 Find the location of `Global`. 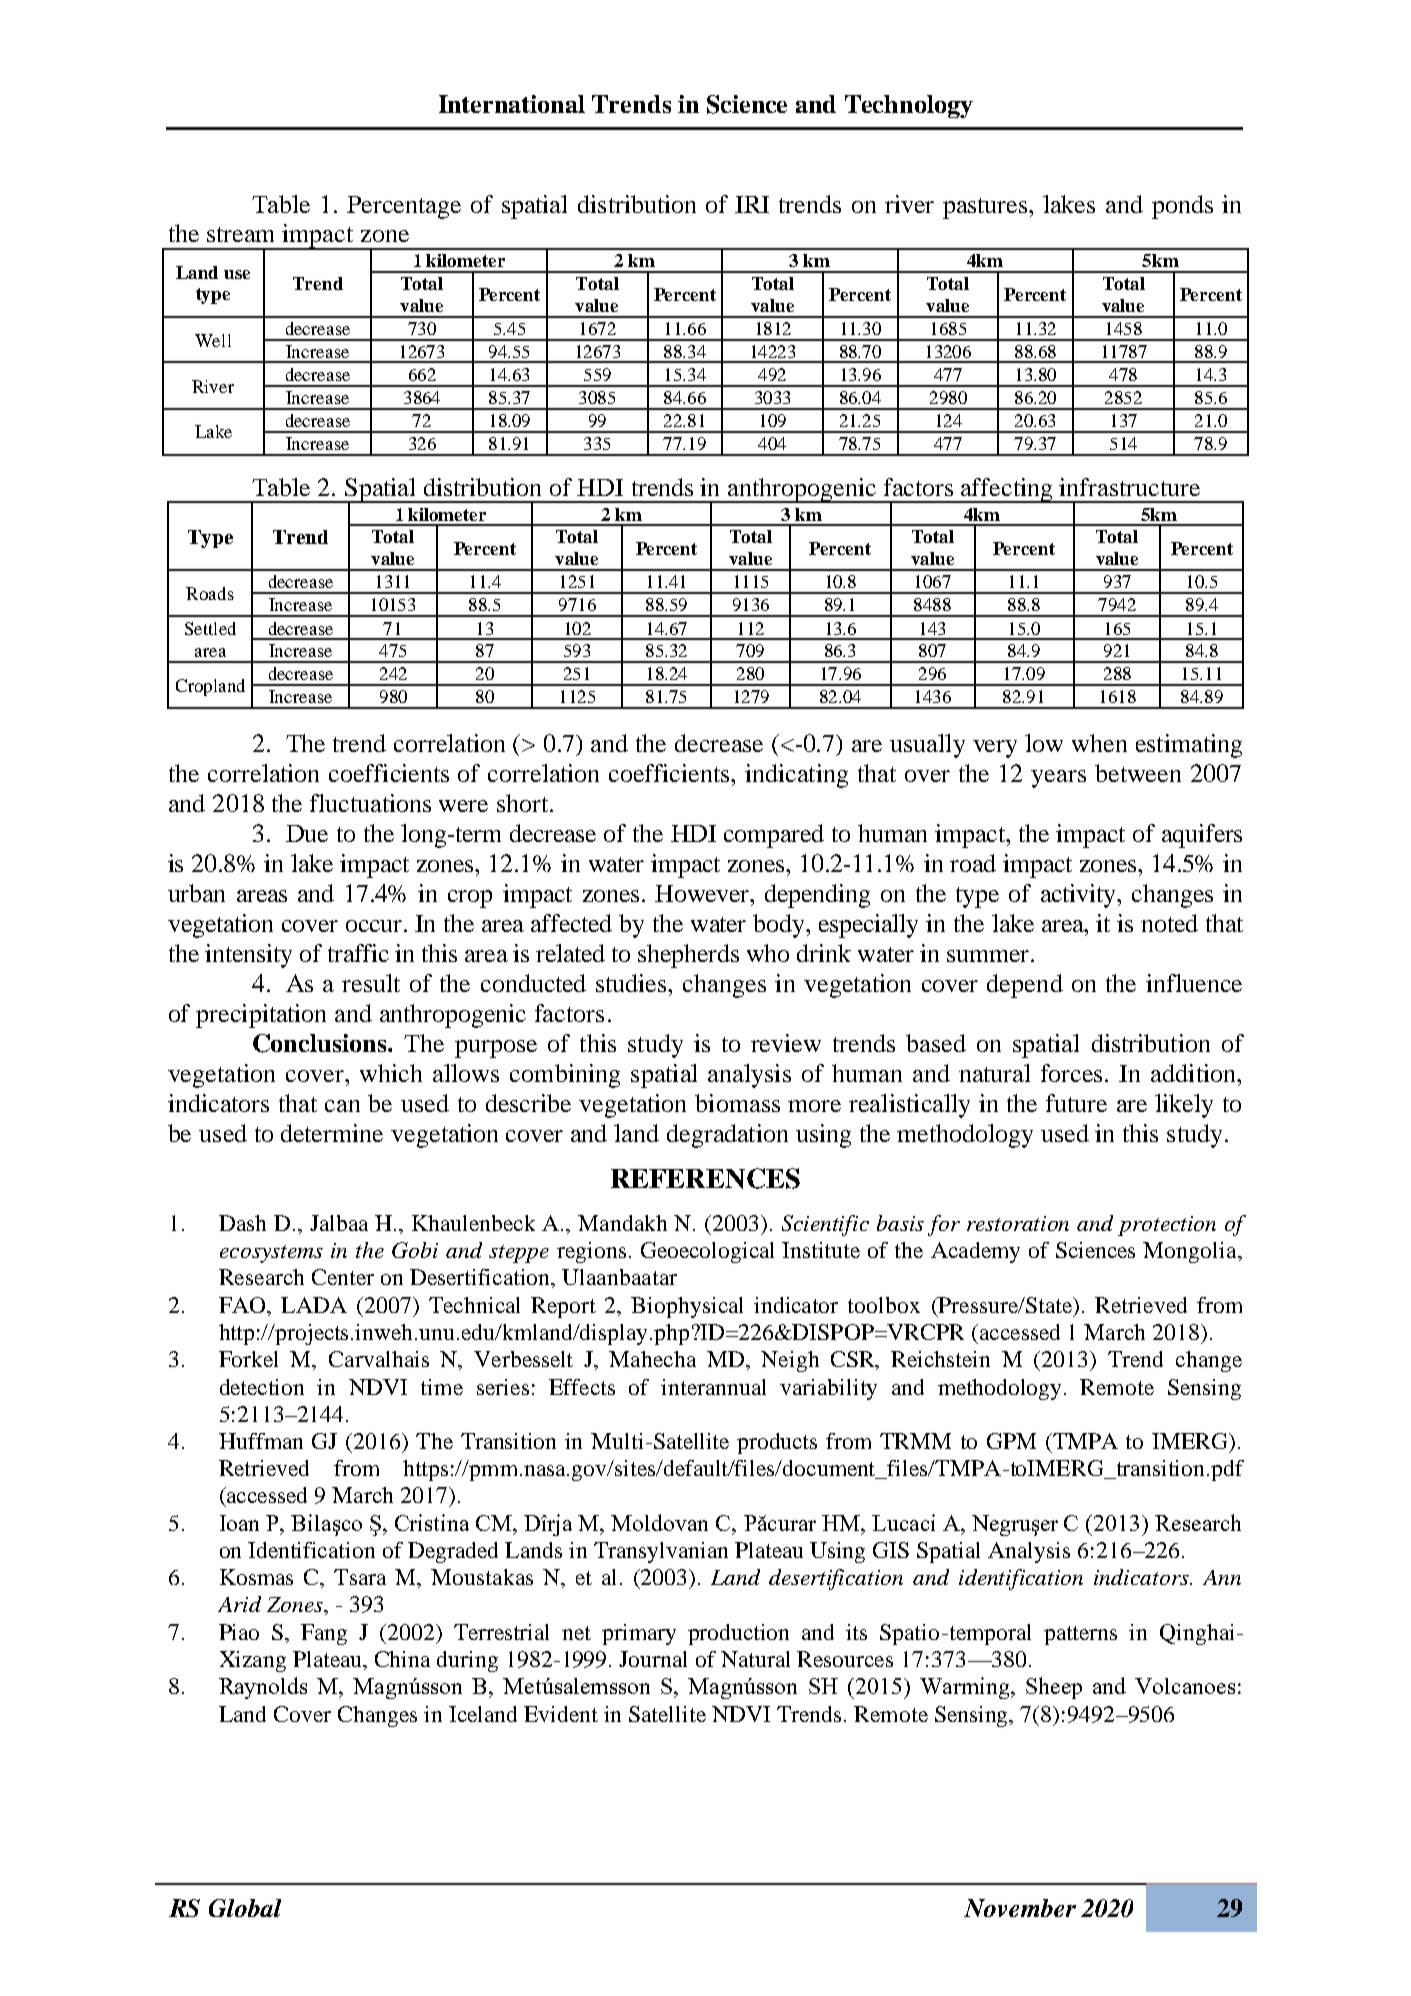

Global is located at coordinates (245, 1908).
